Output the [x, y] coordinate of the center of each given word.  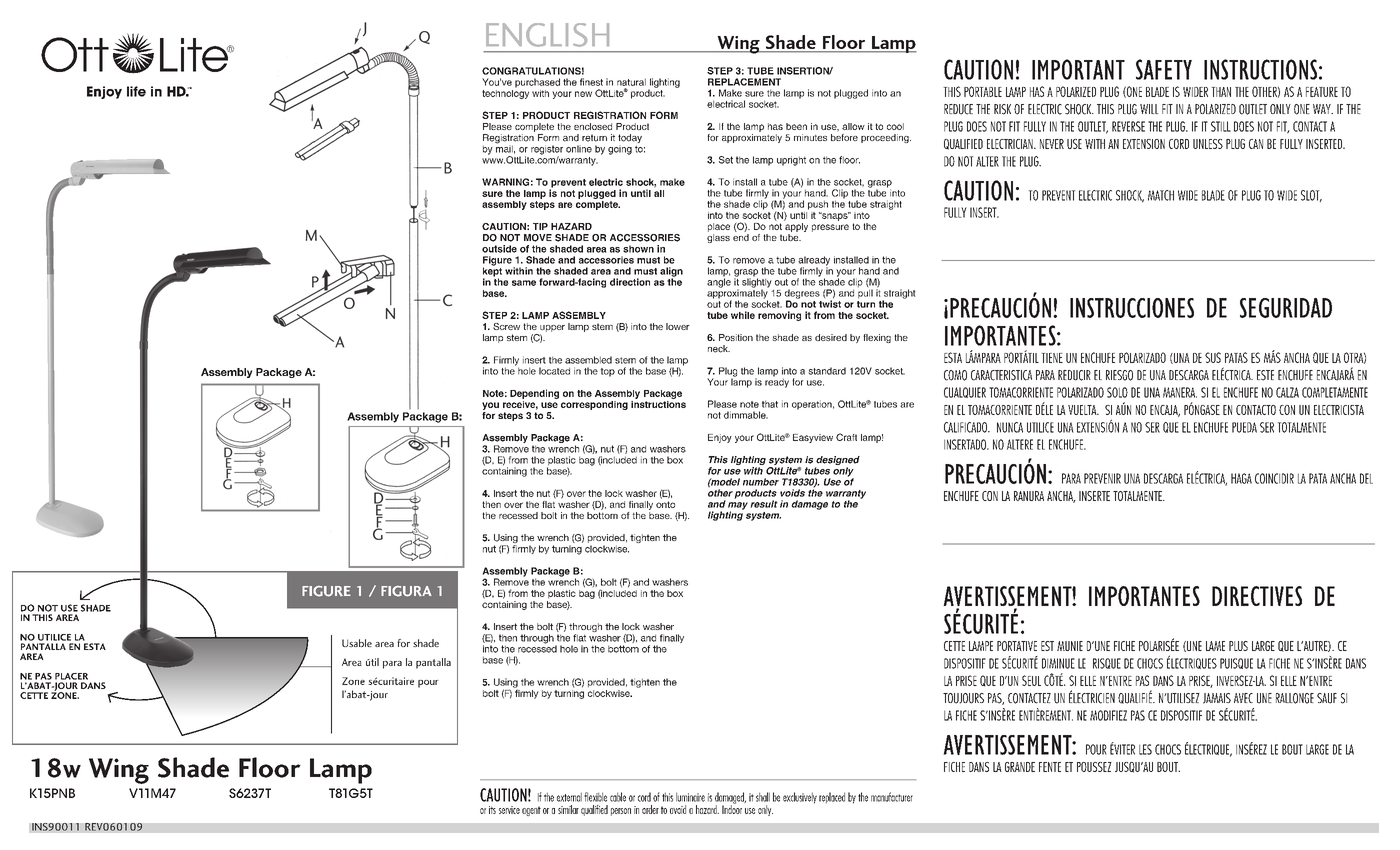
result [764, 504]
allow [853, 126]
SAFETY [1164, 69]
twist [830, 303]
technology [505, 93]
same [524, 283]
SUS [1213, 357]
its [492, 810]
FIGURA [406, 591]
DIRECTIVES [1257, 596]
